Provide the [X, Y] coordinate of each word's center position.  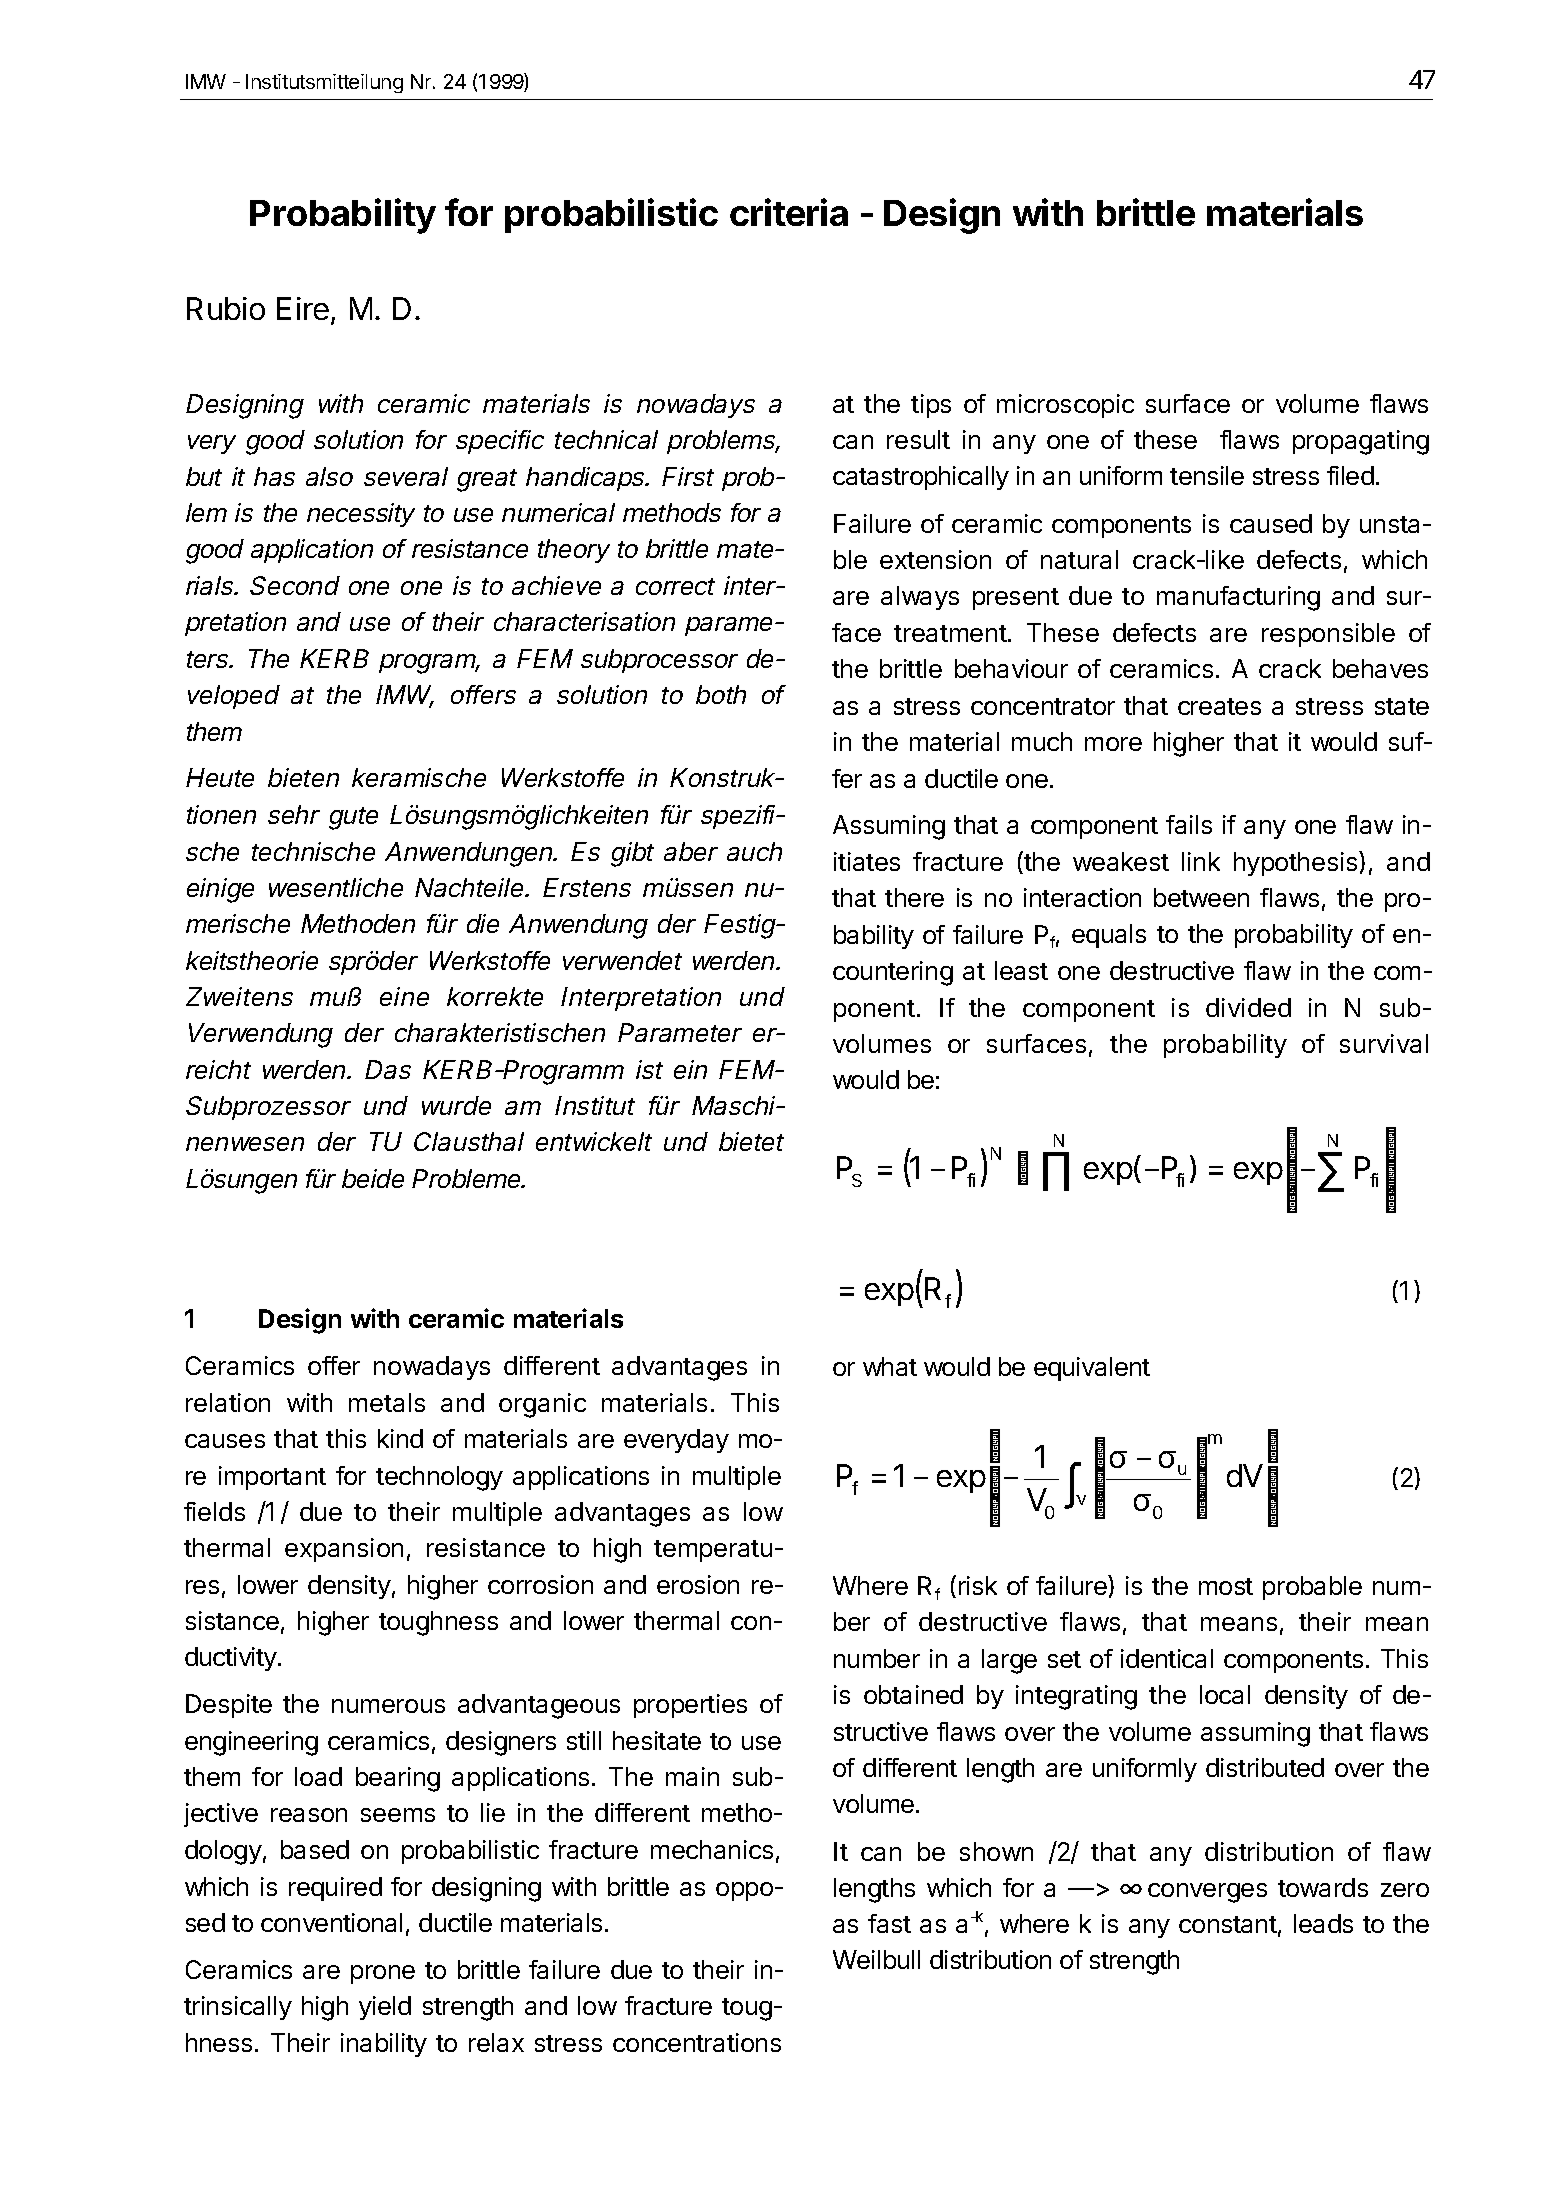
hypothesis [1297, 863]
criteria [789, 212]
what [890, 1366]
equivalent [1092, 1369]
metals [387, 1402]
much [1042, 741]
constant [1228, 1924]
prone [383, 1974]
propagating [1361, 442]
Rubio [226, 308]
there [914, 897]
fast [889, 1923]
